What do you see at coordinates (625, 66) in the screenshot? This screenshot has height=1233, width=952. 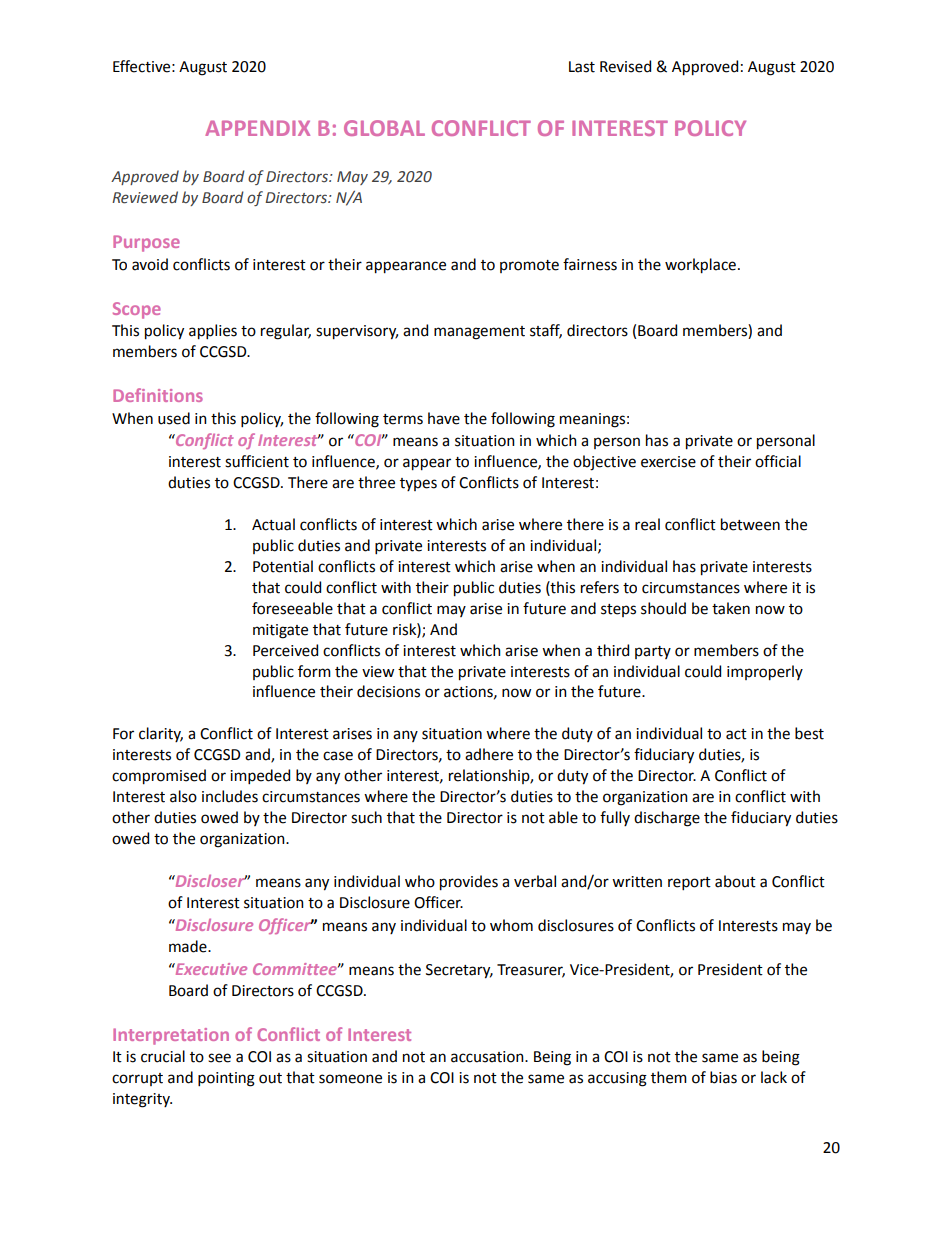 I see `Revised` at bounding box center [625, 66].
